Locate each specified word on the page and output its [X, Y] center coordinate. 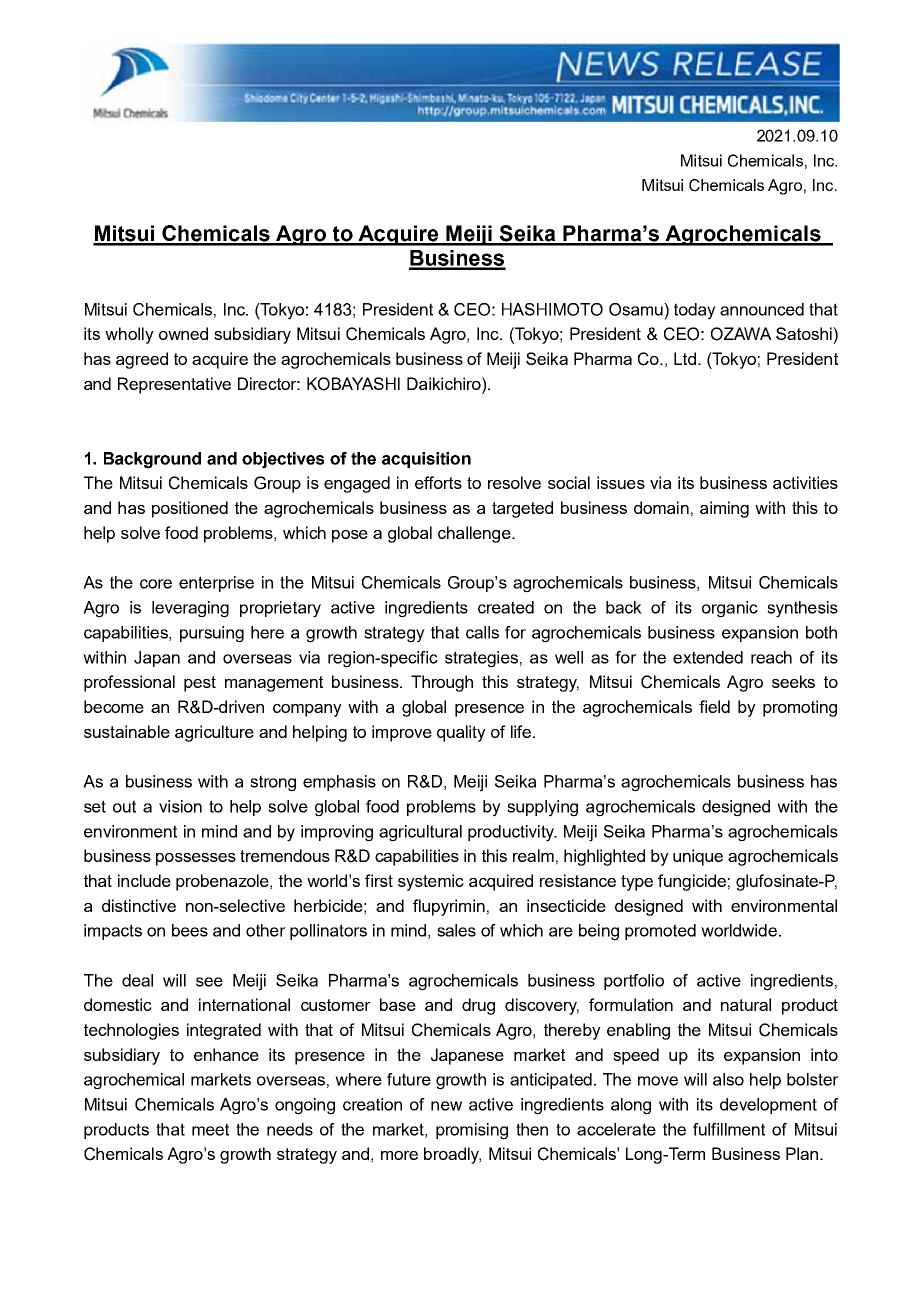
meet [210, 1129]
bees [190, 930]
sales [456, 930]
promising [472, 1131]
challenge [475, 534]
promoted [660, 932]
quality [461, 733]
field [714, 706]
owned [183, 333]
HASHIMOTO [552, 309]
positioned [190, 509]
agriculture [214, 733]
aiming [724, 509]
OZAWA [741, 334]
